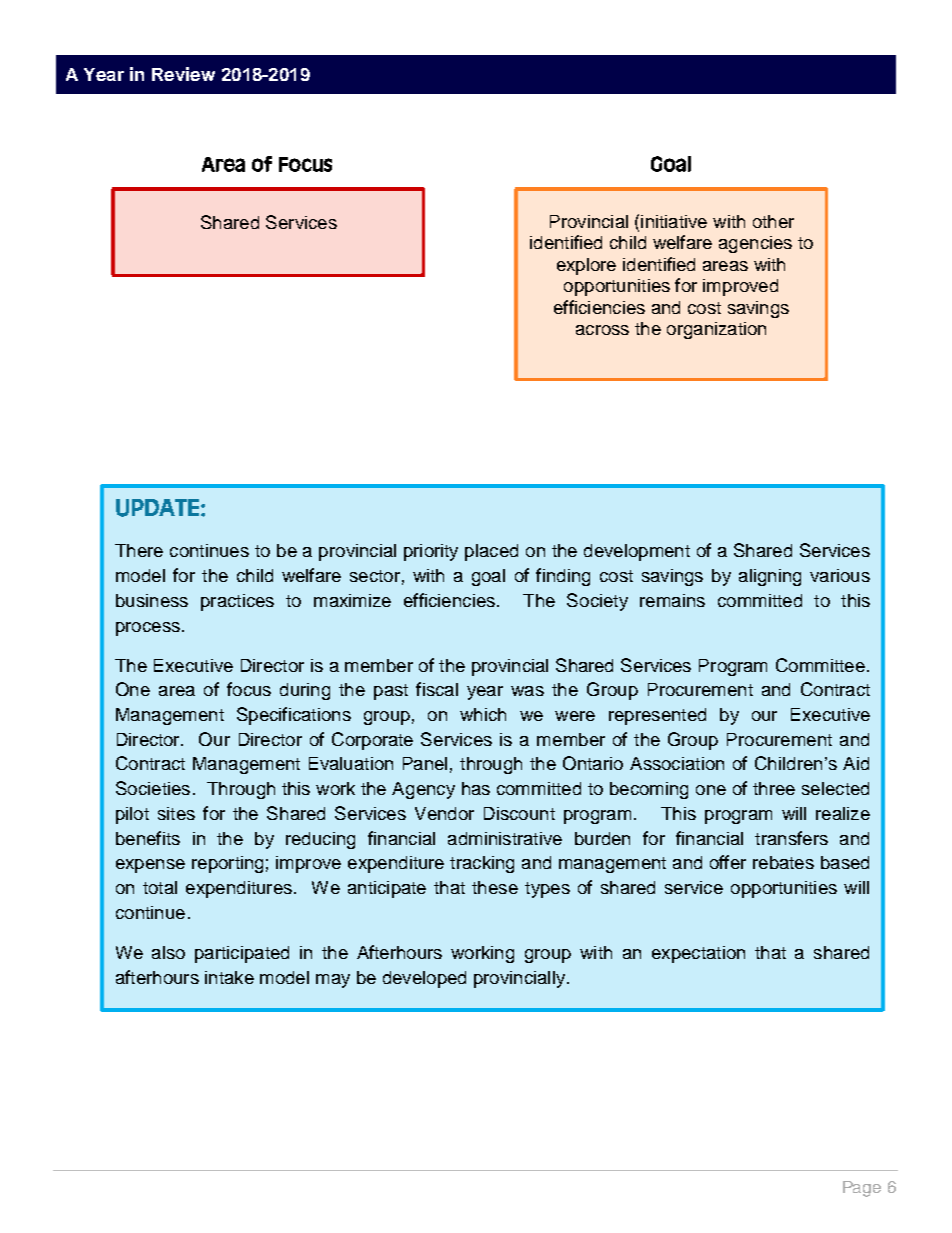 The height and width of the screenshot is (1233, 952). Describe the element at coordinates (773, 221) in the screenshot. I see `other` at that location.
